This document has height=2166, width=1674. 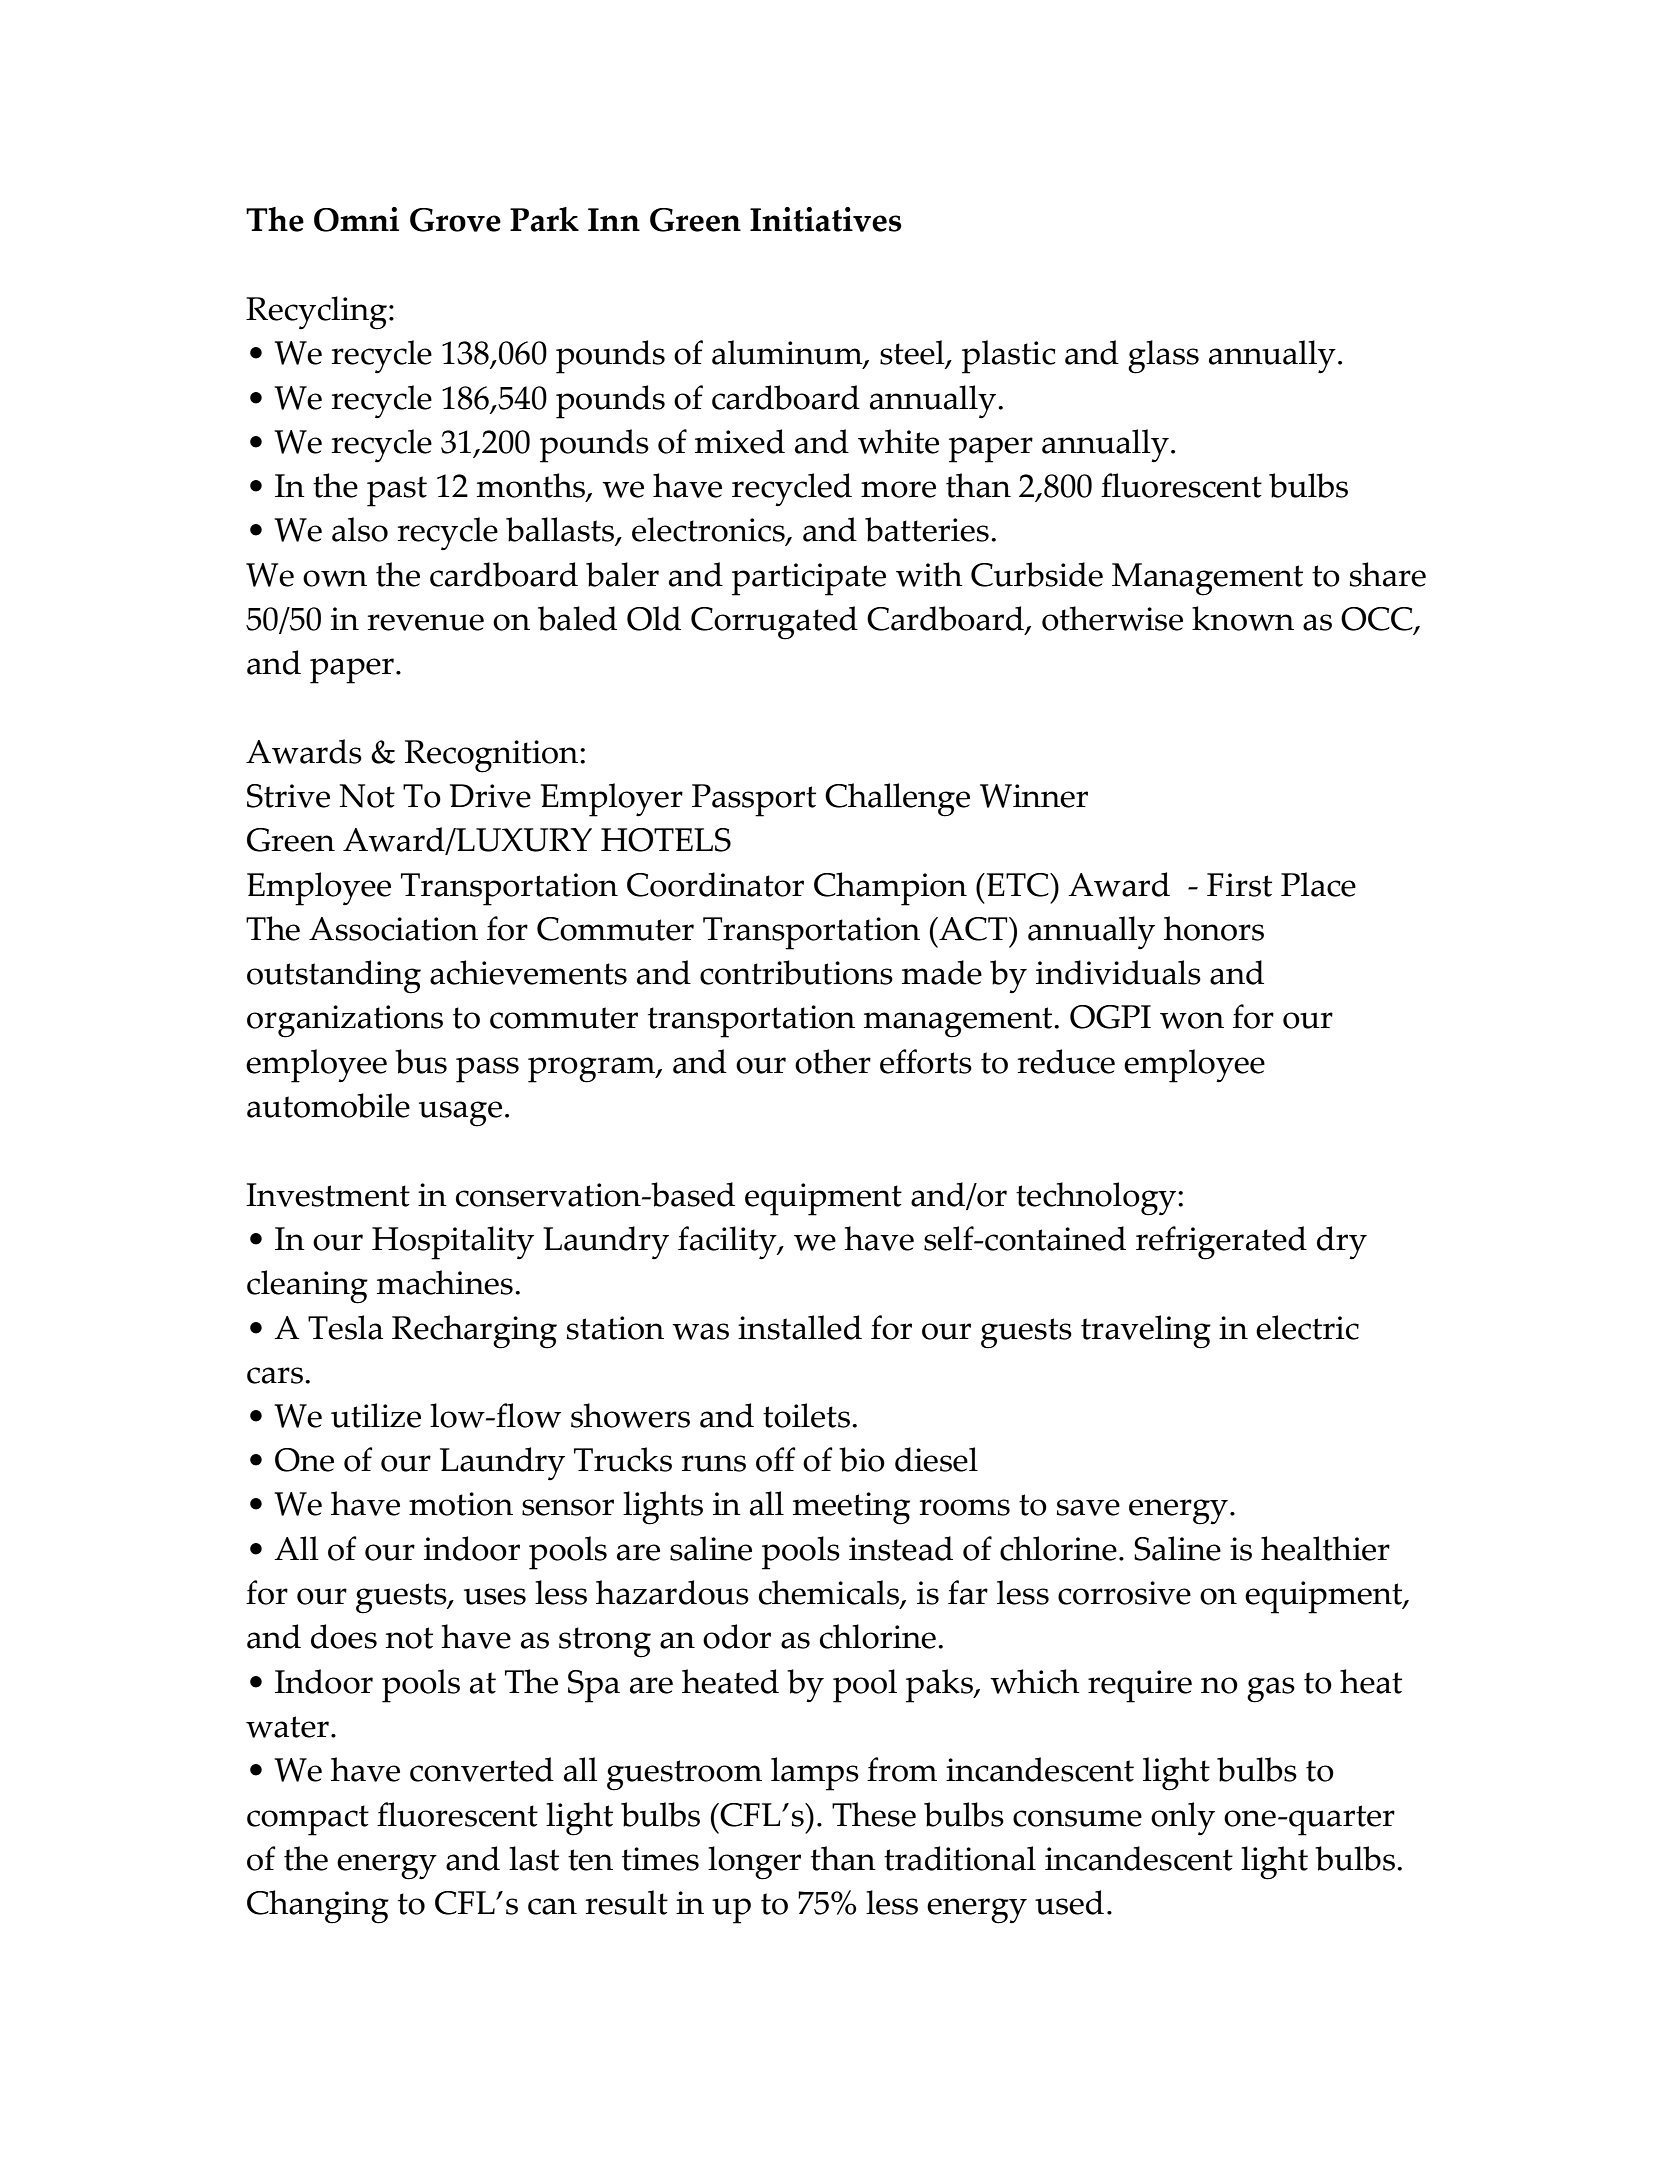 What do you see at coordinates (1243, 618) in the document?
I see `known` at bounding box center [1243, 618].
